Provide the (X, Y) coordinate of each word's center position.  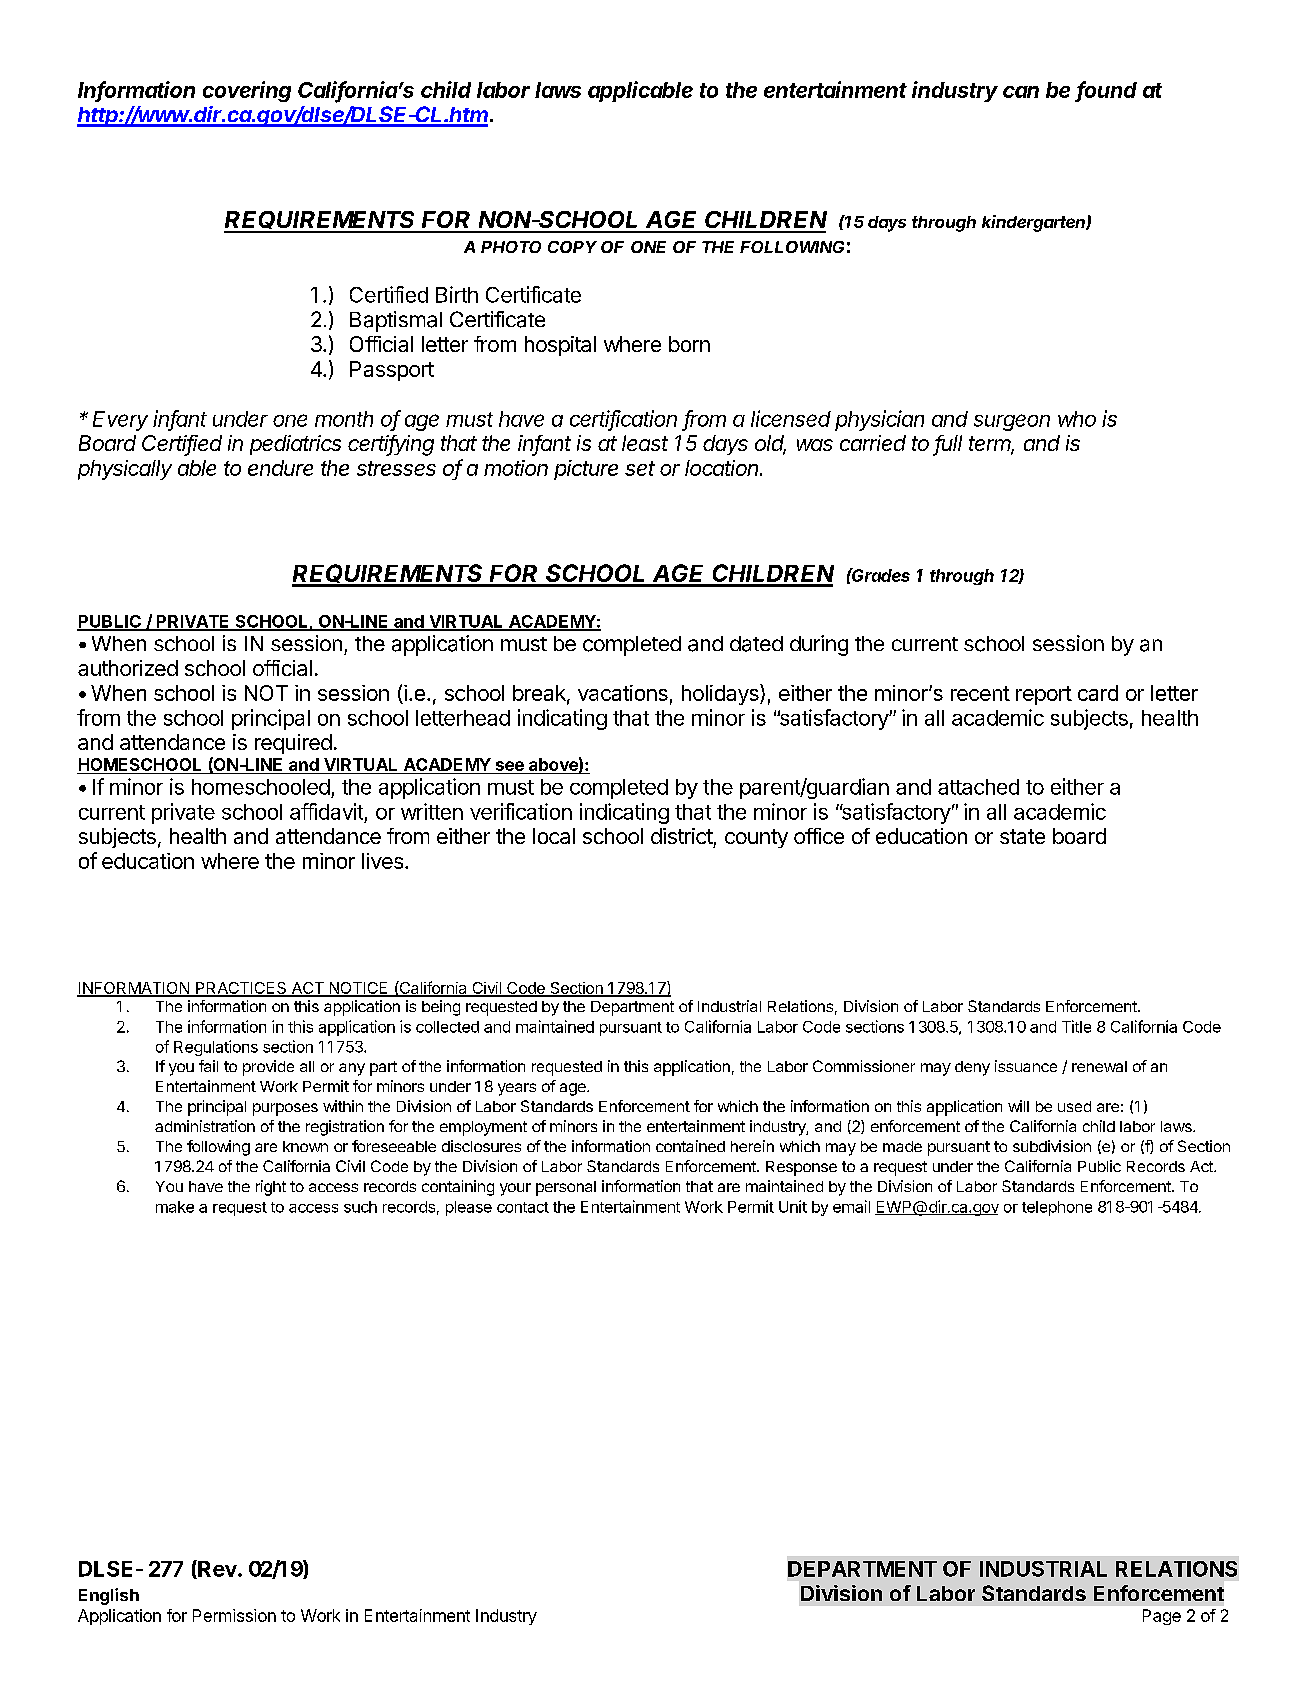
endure (280, 468)
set (640, 468)
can (1021, 92)
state (1022, 836)
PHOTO (511, 247)
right (271, 1188)
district (682, 836)
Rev (217, 1569)
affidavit (326, 811)
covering (247, 91)
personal (566, 1188)
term (991, 445)
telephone (1057, 1208)
